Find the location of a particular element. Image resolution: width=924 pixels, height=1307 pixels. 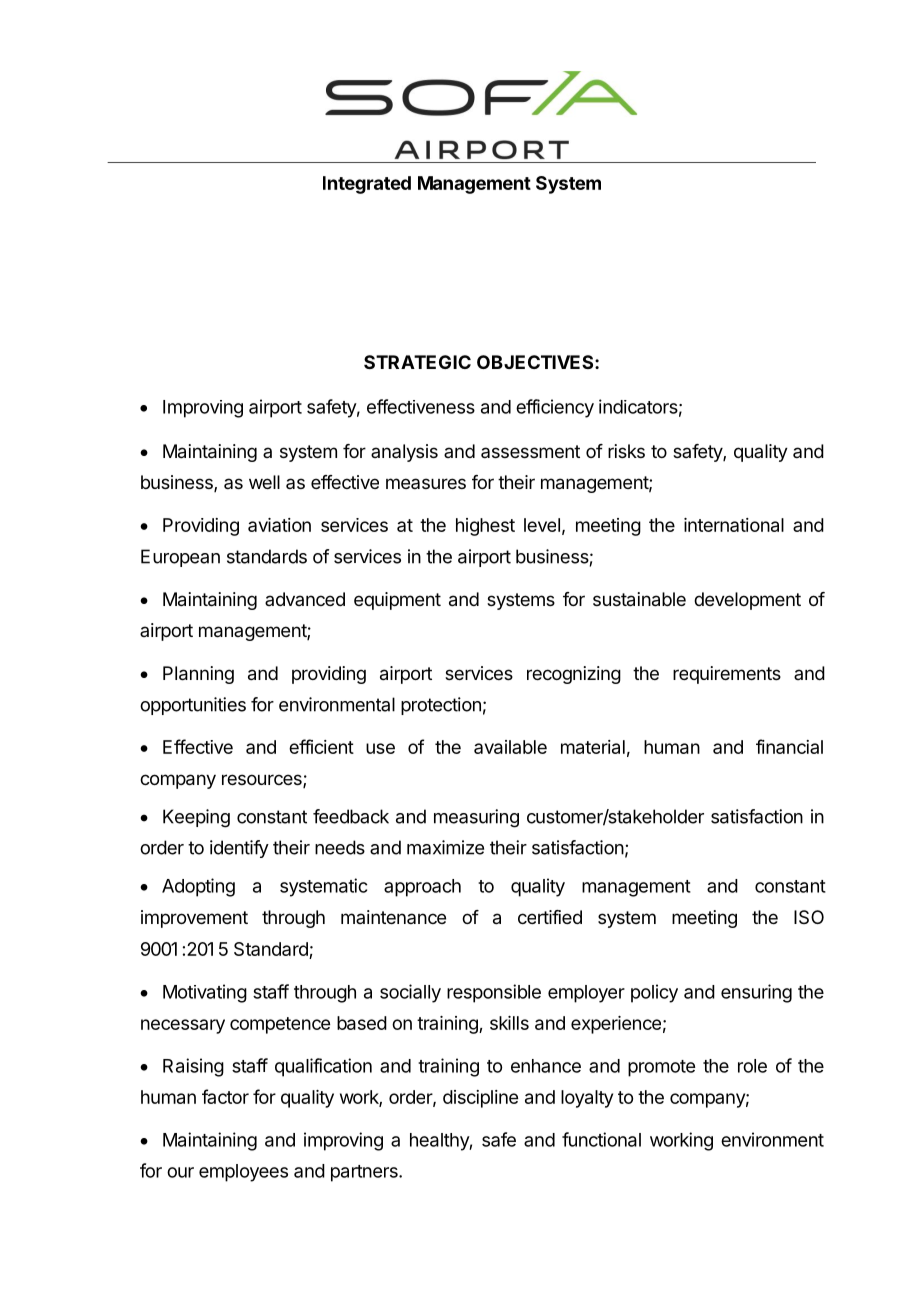

protection is located at coordinates (441, 706).
